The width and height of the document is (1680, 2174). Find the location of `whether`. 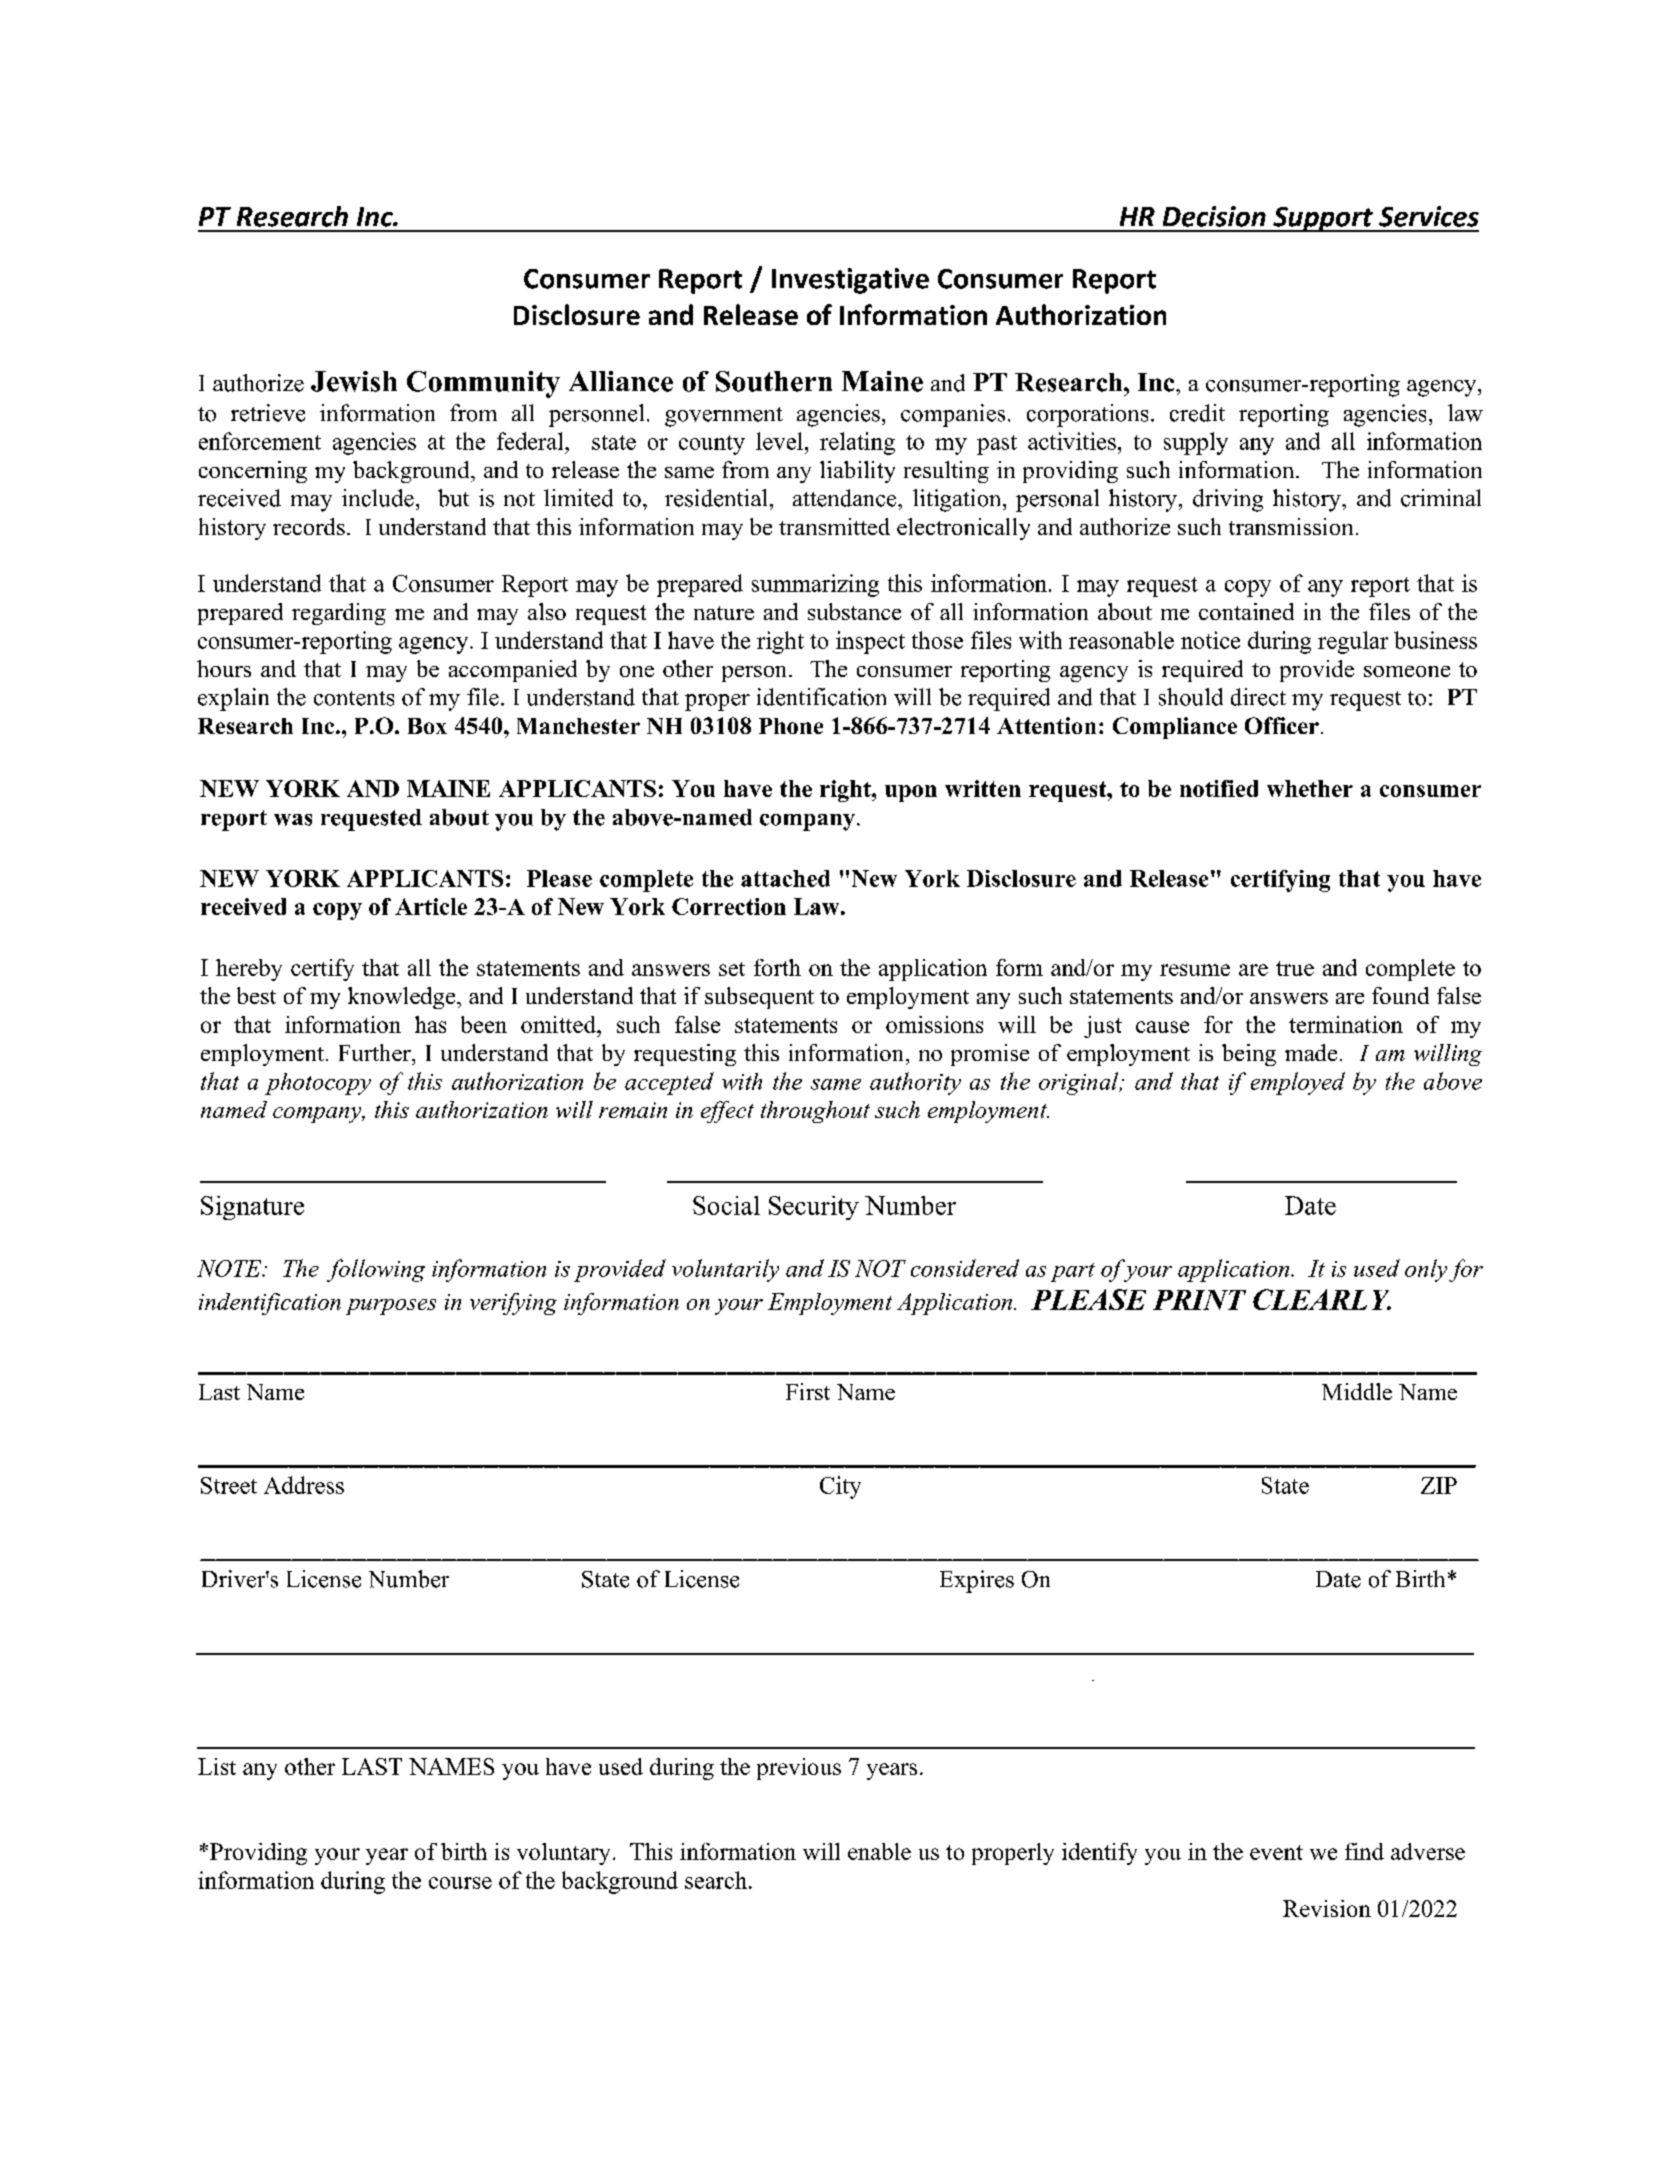

whether is located at coordinates (1310, 788).
